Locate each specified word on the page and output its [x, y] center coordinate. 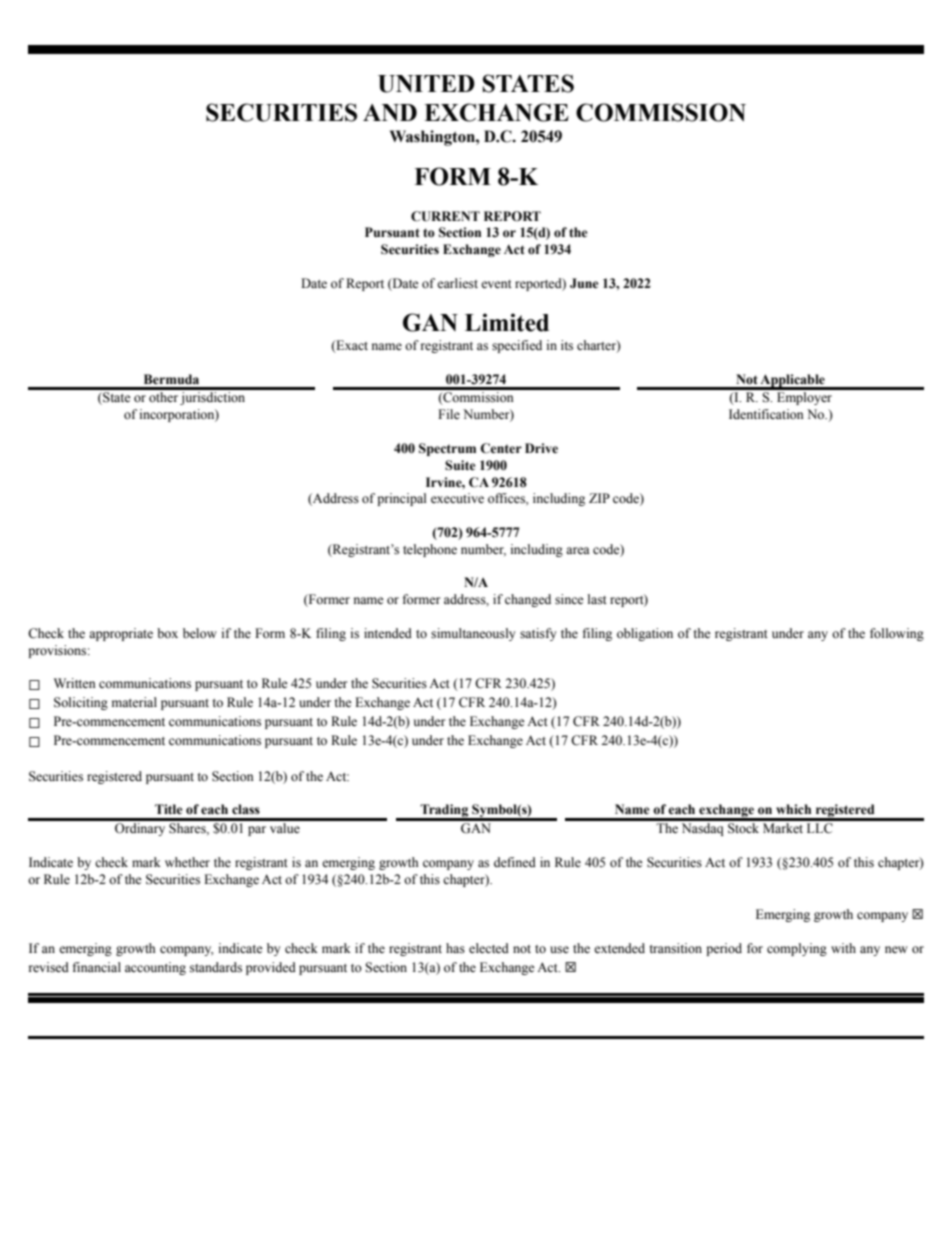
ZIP [599, 498]
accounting [155, 968]
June [584, 283]
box [167, 633]
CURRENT [445, 216]
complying [797, 949]
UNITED [426, 84]
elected [489, 948]
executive [457, 498]
